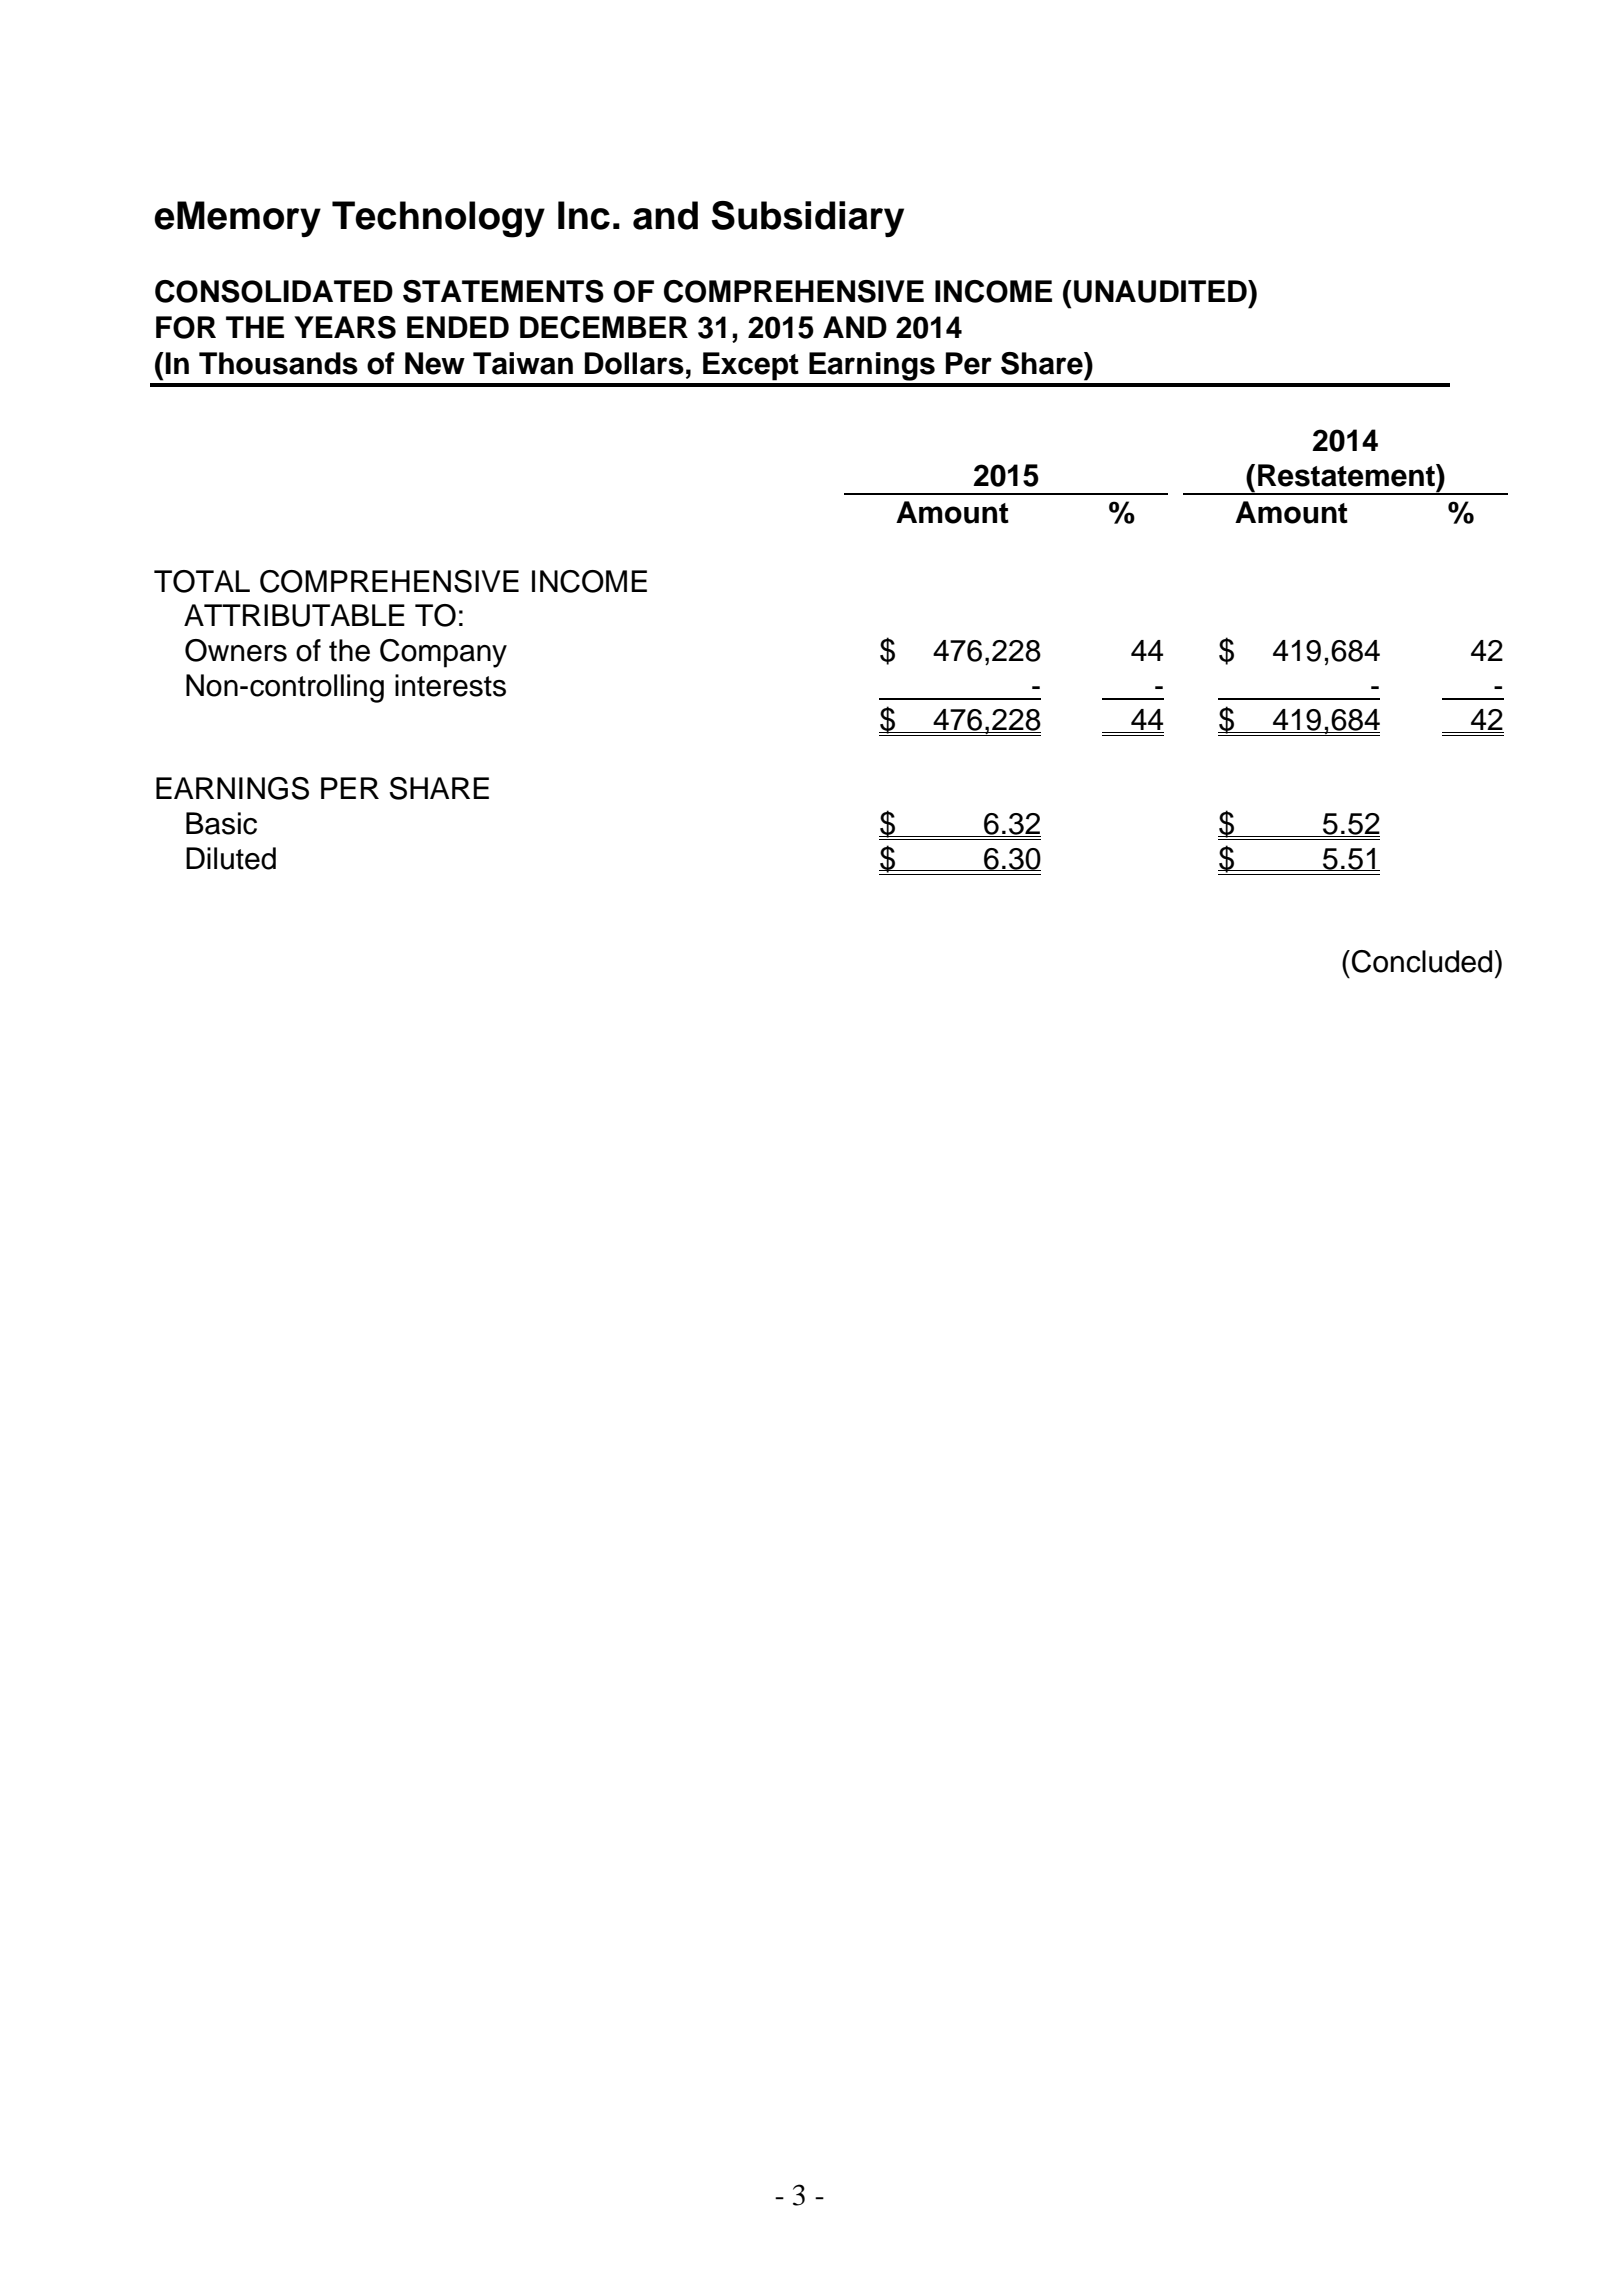  What do you see at coordinates (438, 219) in the image?
I see `Technology` at bounding box center [438, 219].
